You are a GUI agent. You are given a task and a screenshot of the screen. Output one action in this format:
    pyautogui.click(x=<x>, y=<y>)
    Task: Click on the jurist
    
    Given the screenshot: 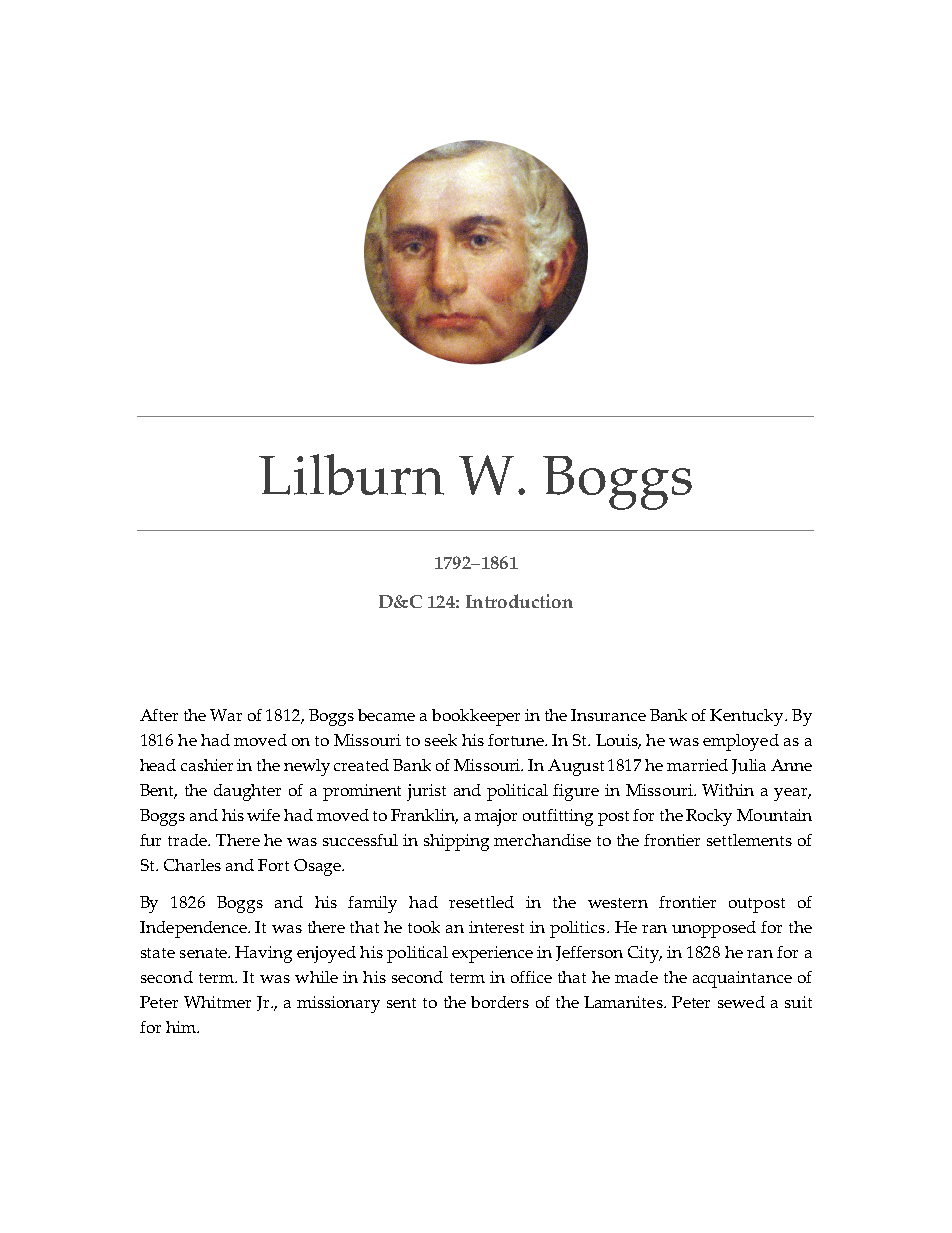 What is the action you would take?
    pyautogui.click(x=426, y=792)
